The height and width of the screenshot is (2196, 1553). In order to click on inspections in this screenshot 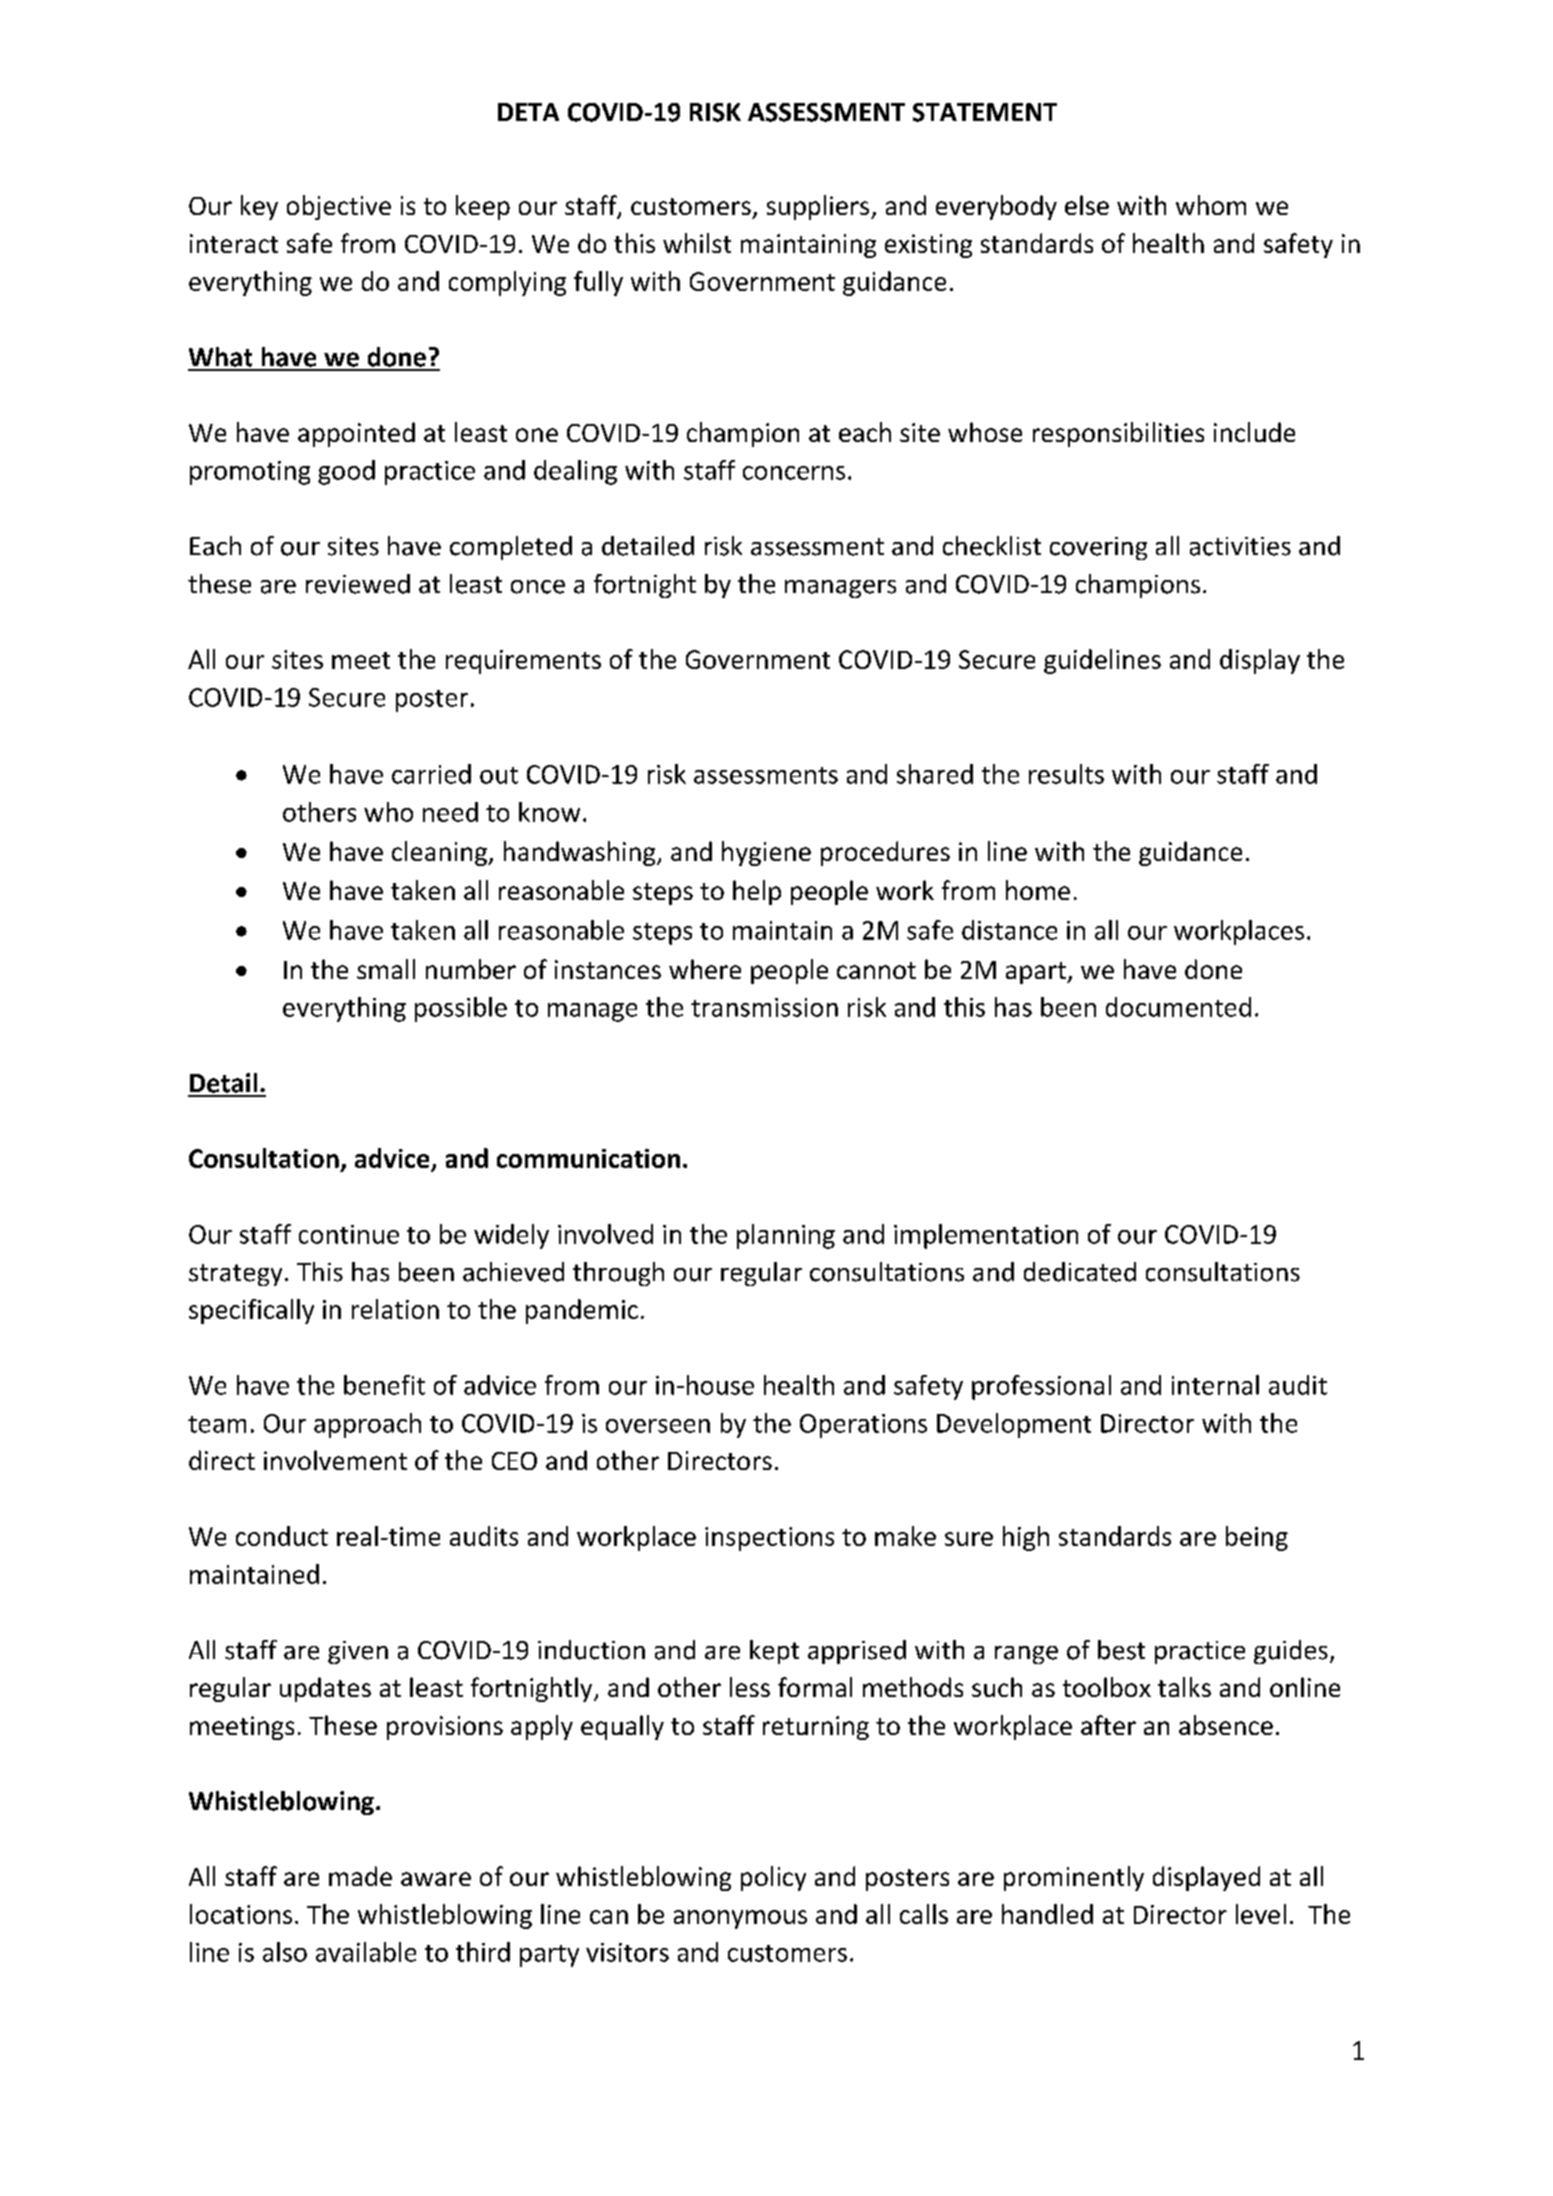, I will do `click(769, 1539)`.
